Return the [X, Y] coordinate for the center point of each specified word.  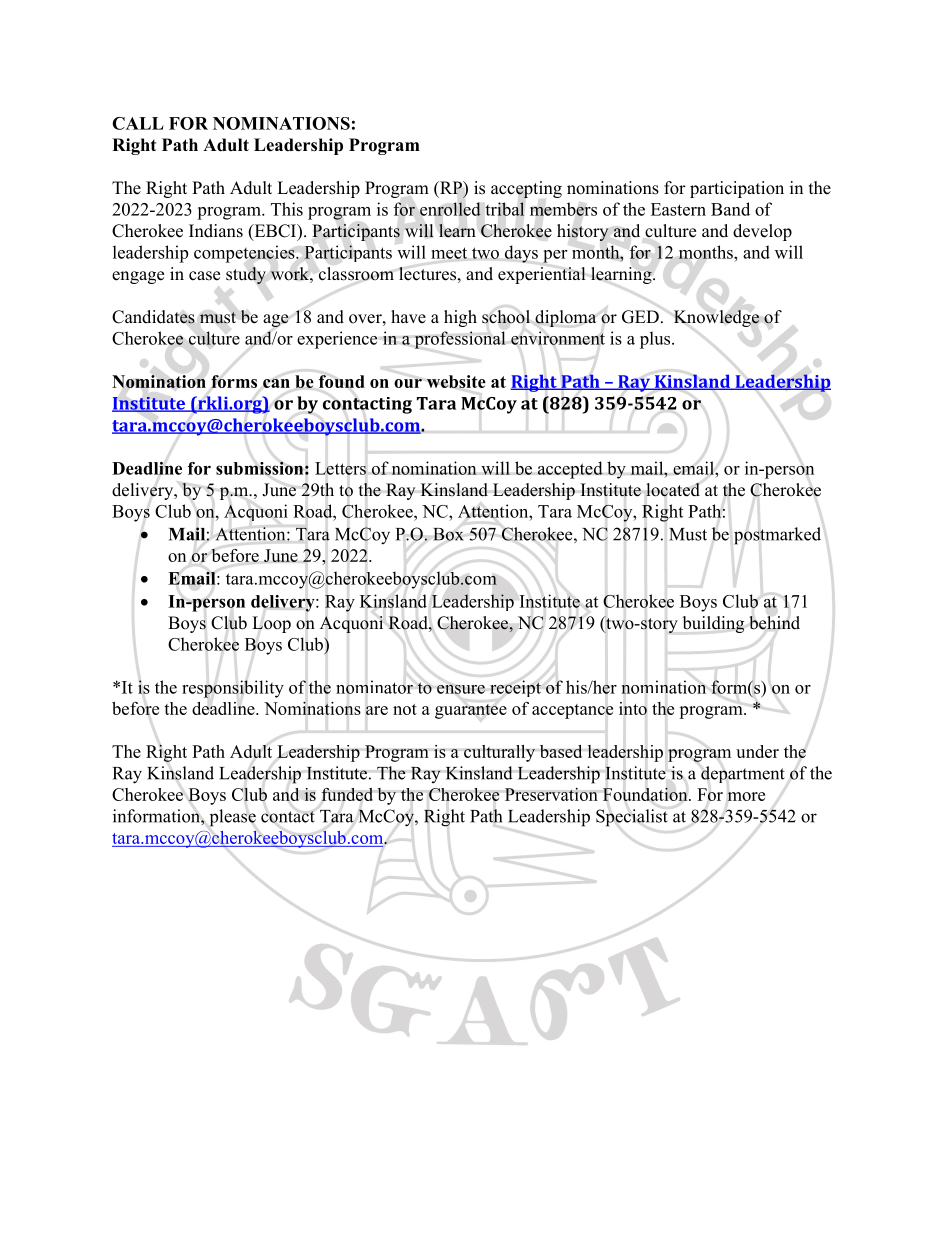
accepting [526, 189]
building [713, 624]
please [232, 818]
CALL [138, 123]
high [460, 318]
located [673, 490]
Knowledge [716, 318]
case [204, 276]
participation [737, 189]
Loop [271, 624]
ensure [461, 689]
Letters [340, 468]
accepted [570, 470]
